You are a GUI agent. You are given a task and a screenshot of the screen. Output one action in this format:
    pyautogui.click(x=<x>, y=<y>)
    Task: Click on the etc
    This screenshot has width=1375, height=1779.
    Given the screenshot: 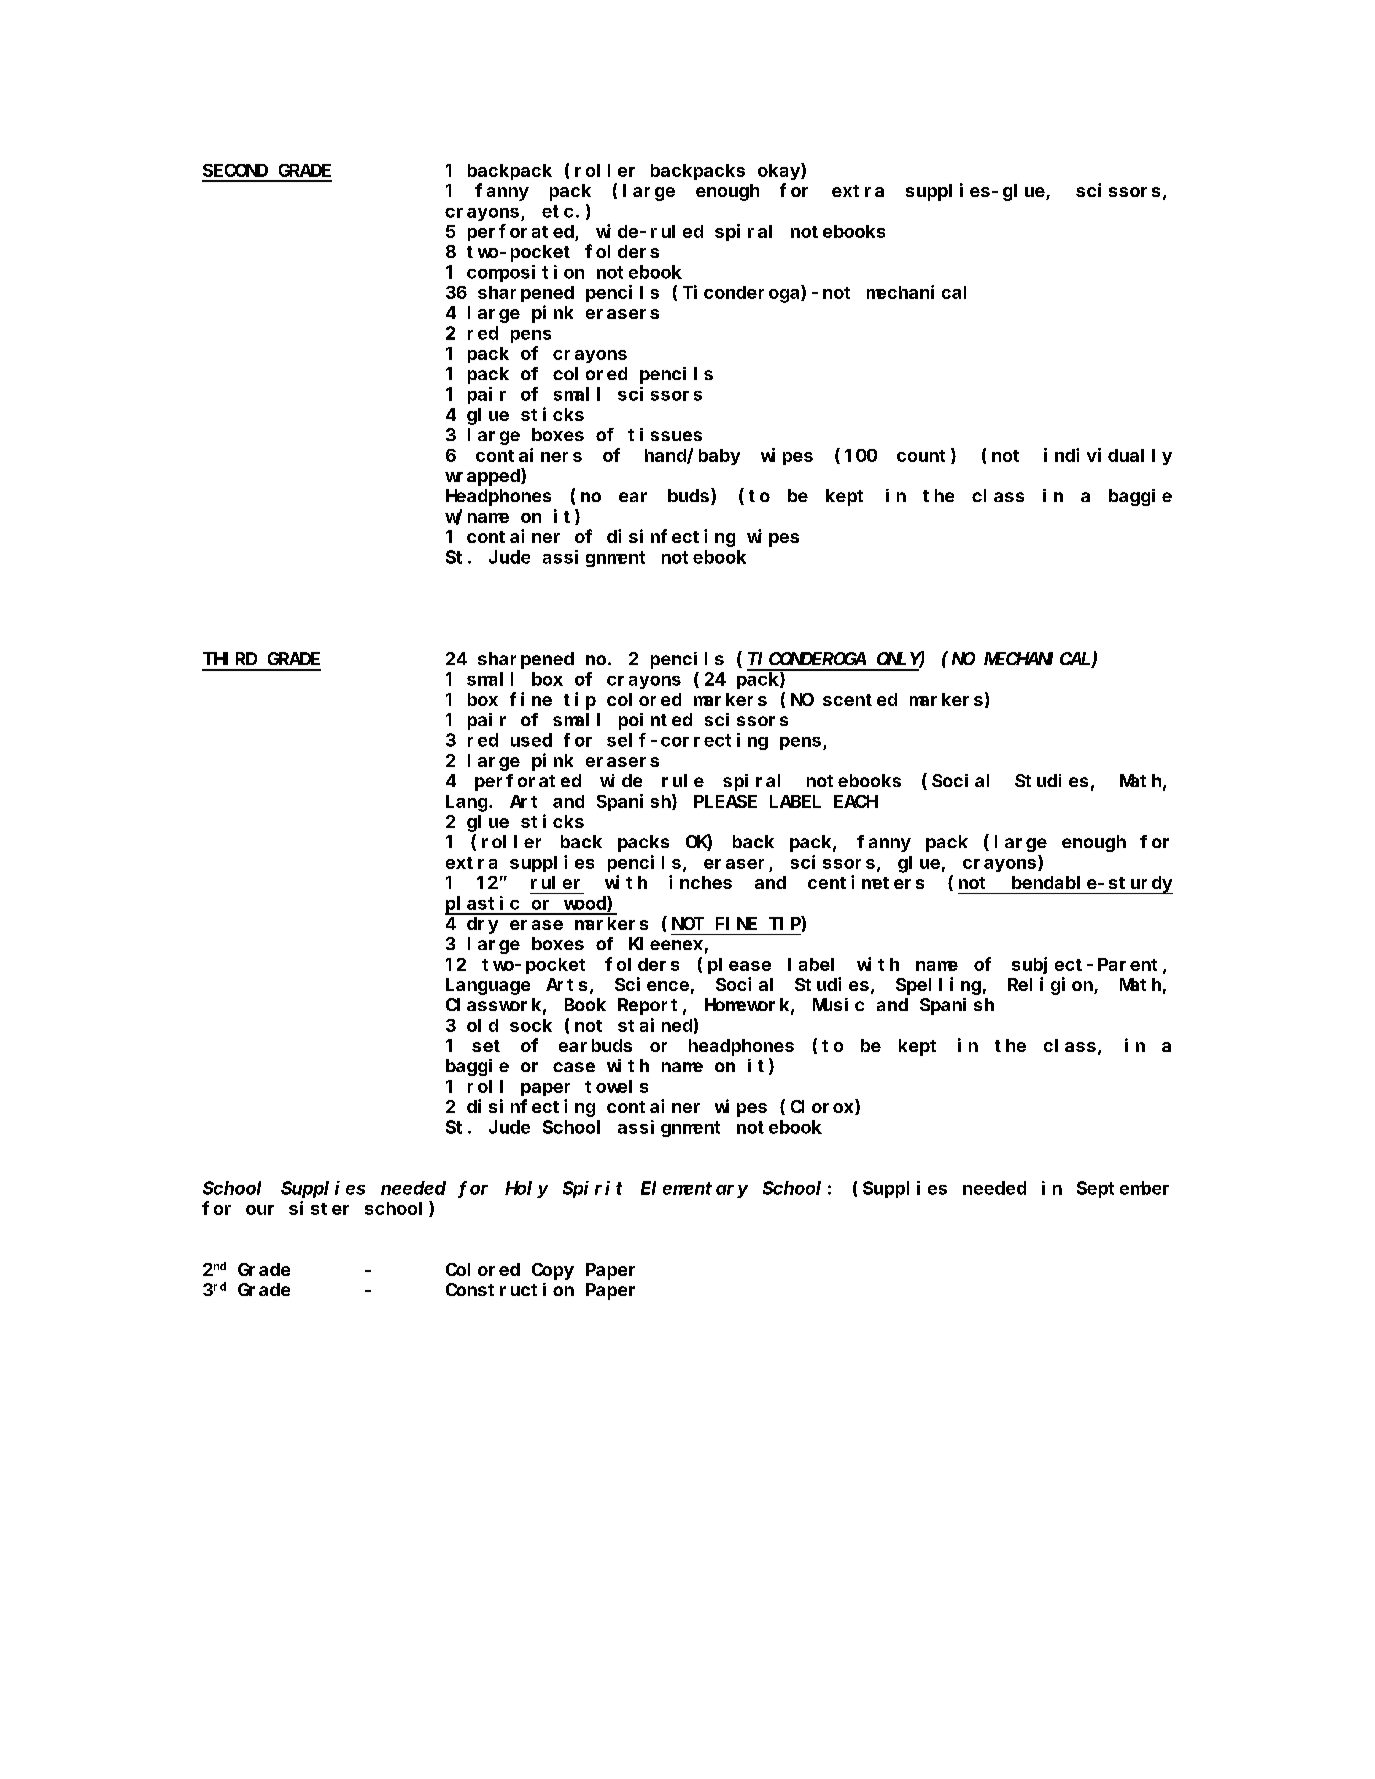 What is the action you would take?
    pyautogui.click(x=557, y=211)
